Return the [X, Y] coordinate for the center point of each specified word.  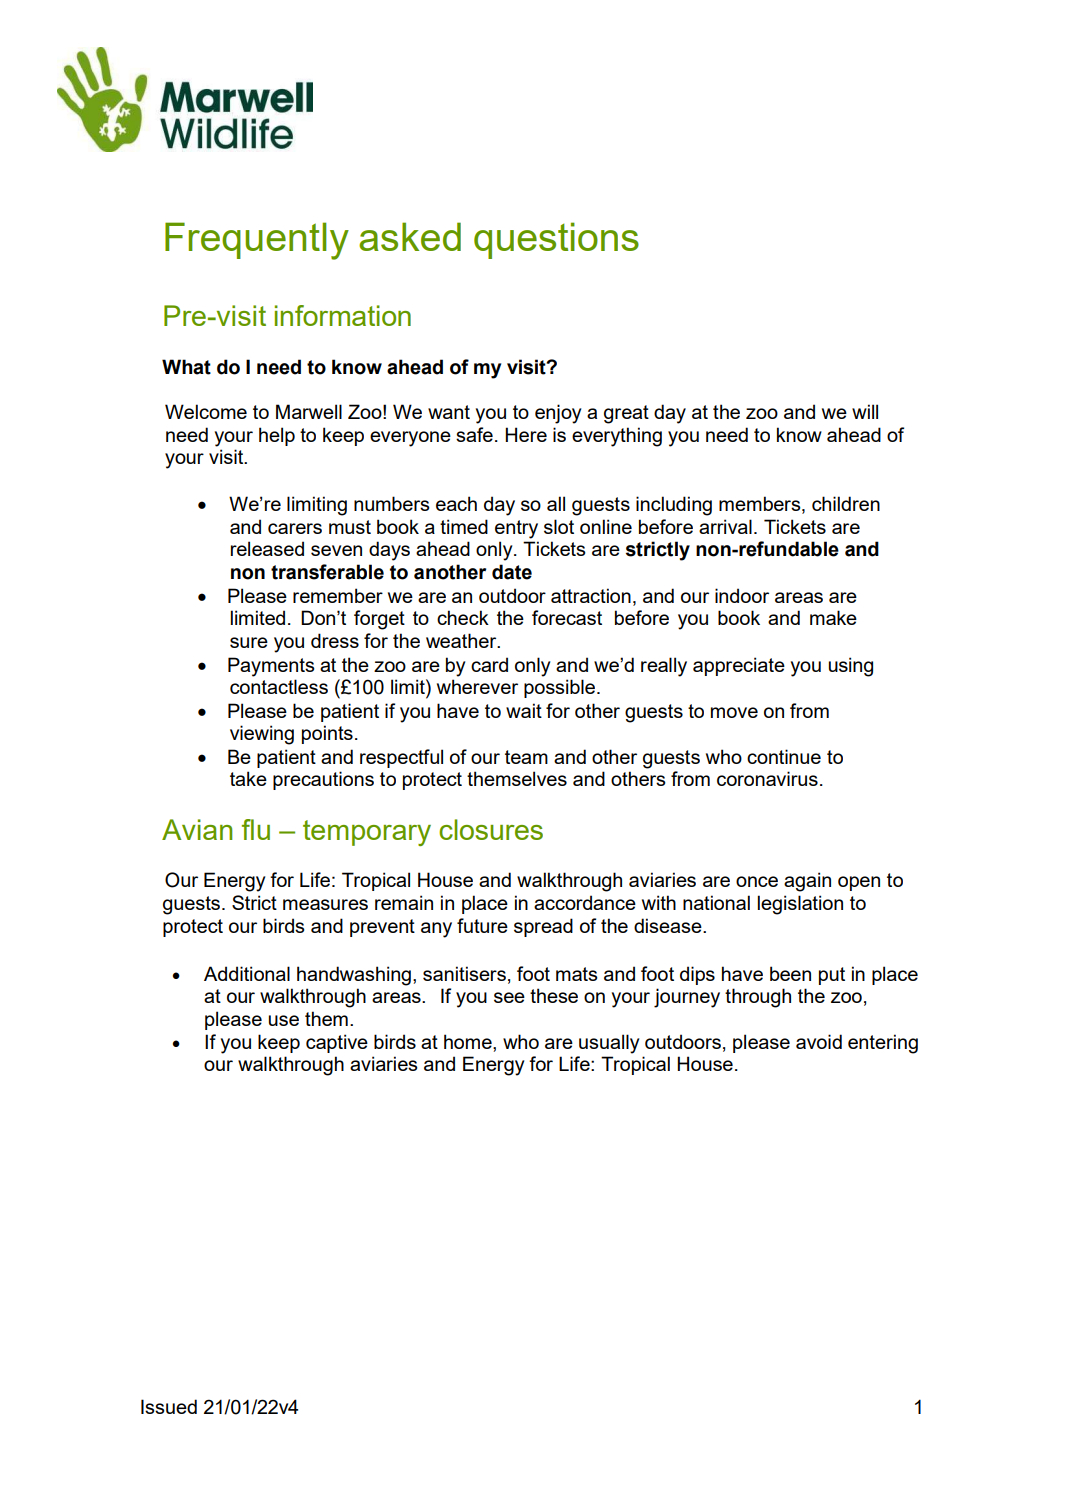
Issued [169, 1406]
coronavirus [767, 778]
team [526, 757]
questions [556, 240]
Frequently [257, 241]
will [865, 411]
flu [256, 829]
